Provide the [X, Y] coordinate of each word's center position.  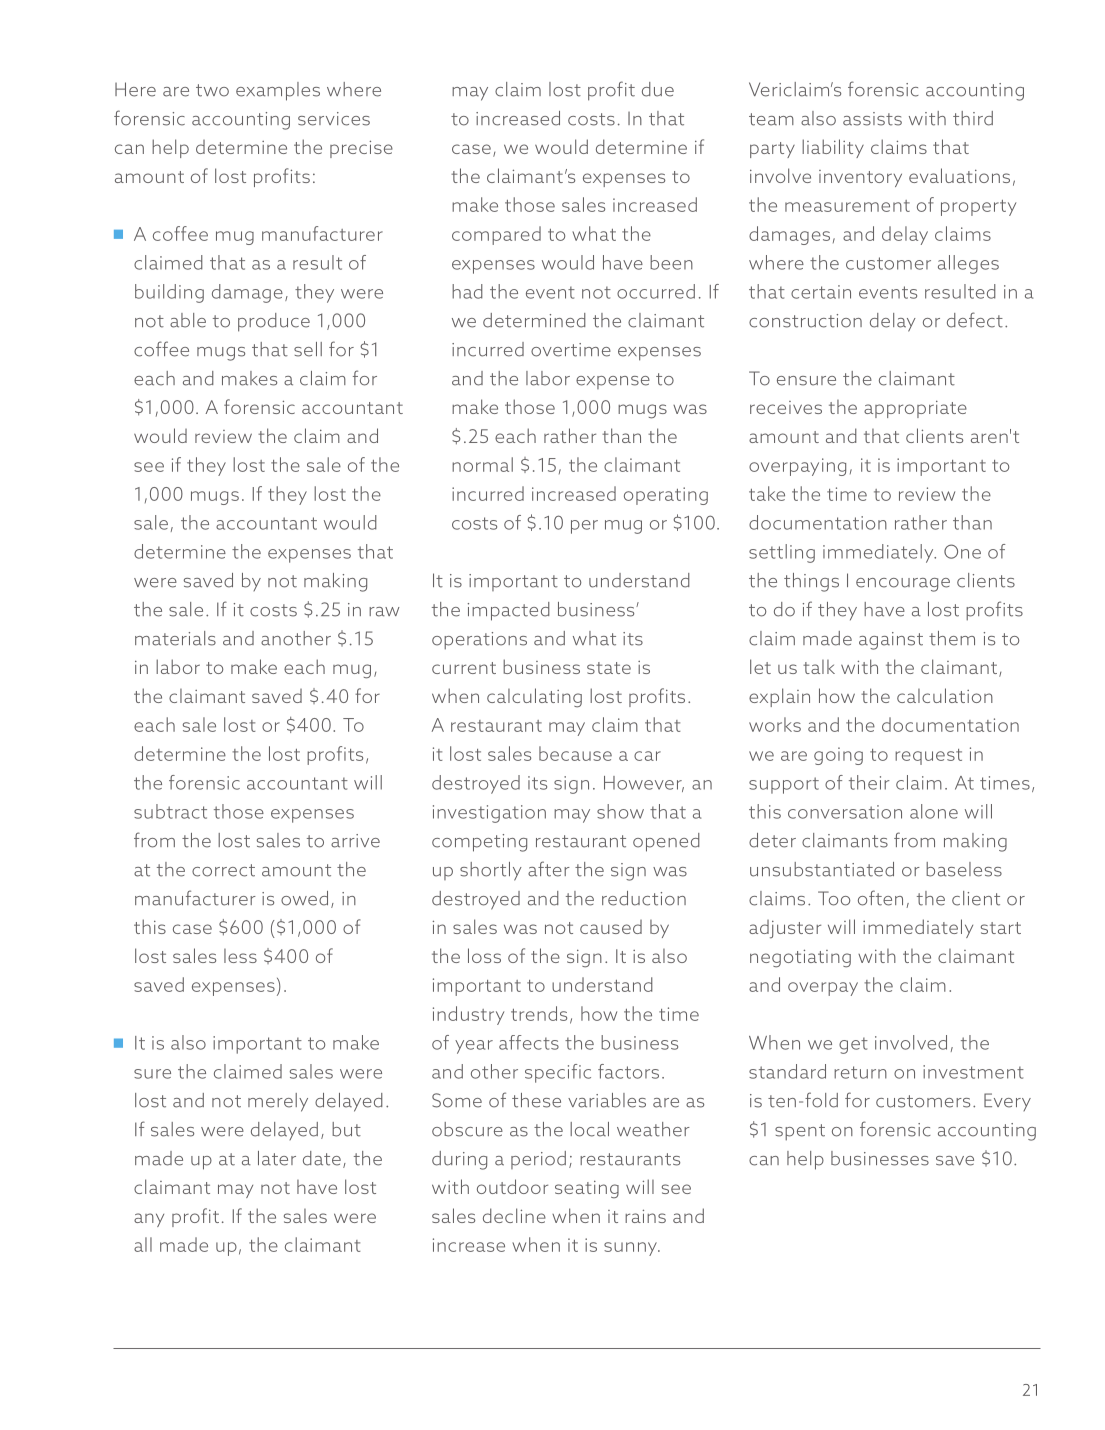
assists [872, 119]
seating [587, 1189]
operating [666, 496]
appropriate [915, 409]
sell [308, 349]
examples [278, 91]
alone [934, 811]
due [658, 89]
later [277, 1158]
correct [223, 870]
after [549, 869]
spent [800, 1132]
